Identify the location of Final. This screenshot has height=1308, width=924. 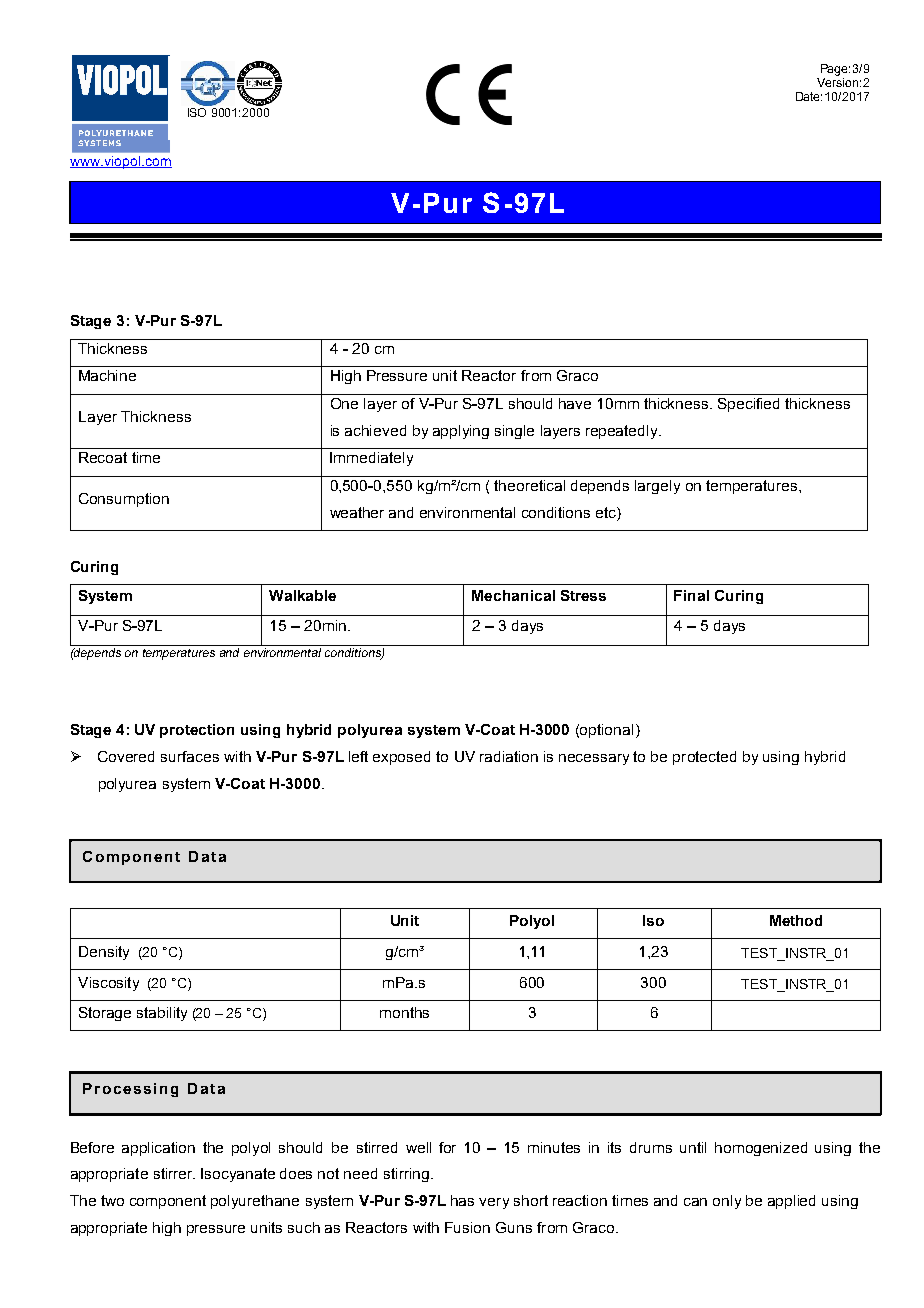
(691, 595).
